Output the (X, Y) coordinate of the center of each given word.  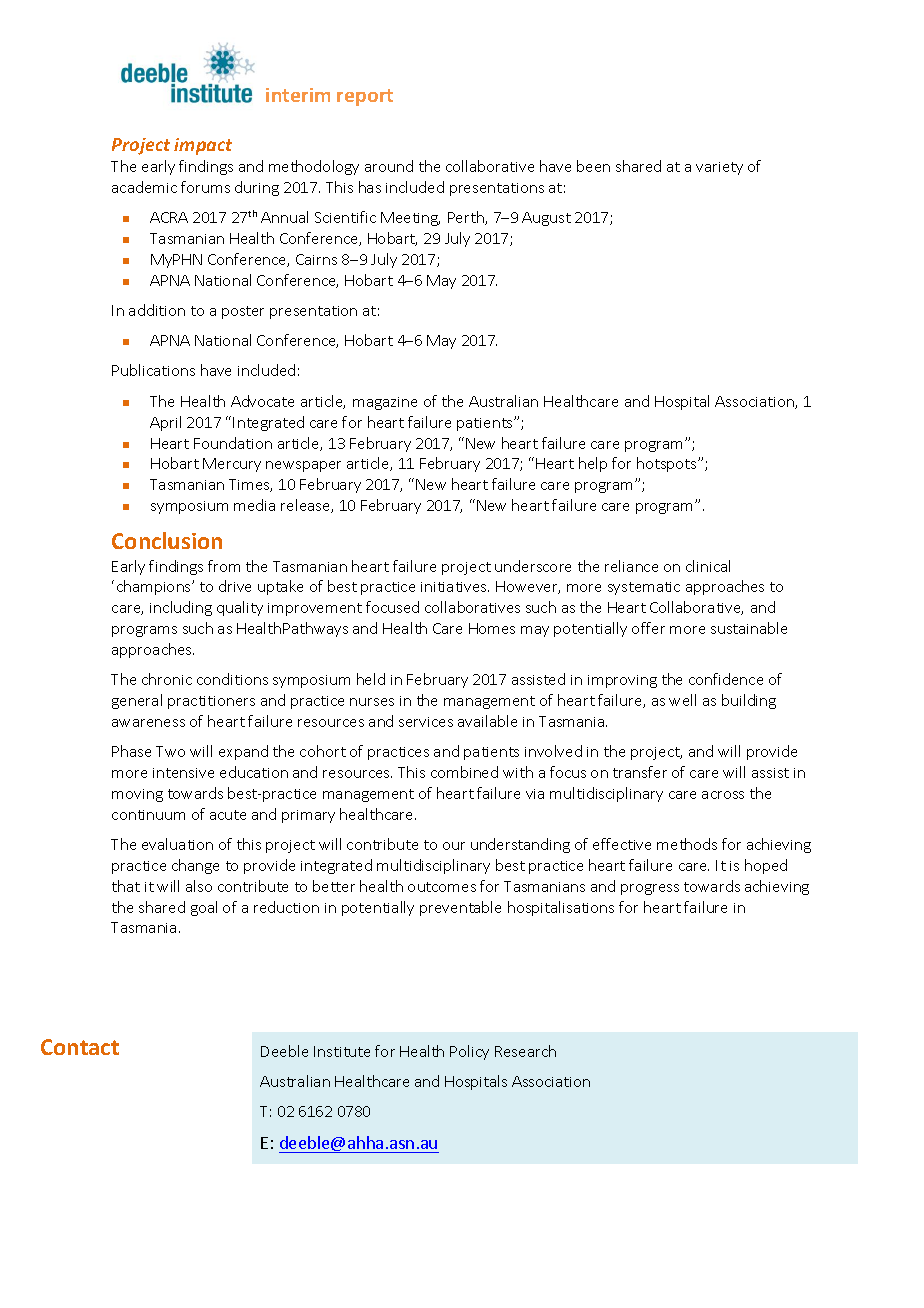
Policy (469, 1052)
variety (719, 168)
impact (203, 146)
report (365, 97)
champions (155, 587)
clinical (708, 566)
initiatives (455, 587)
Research (525, 1051)
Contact (80, 1047)
